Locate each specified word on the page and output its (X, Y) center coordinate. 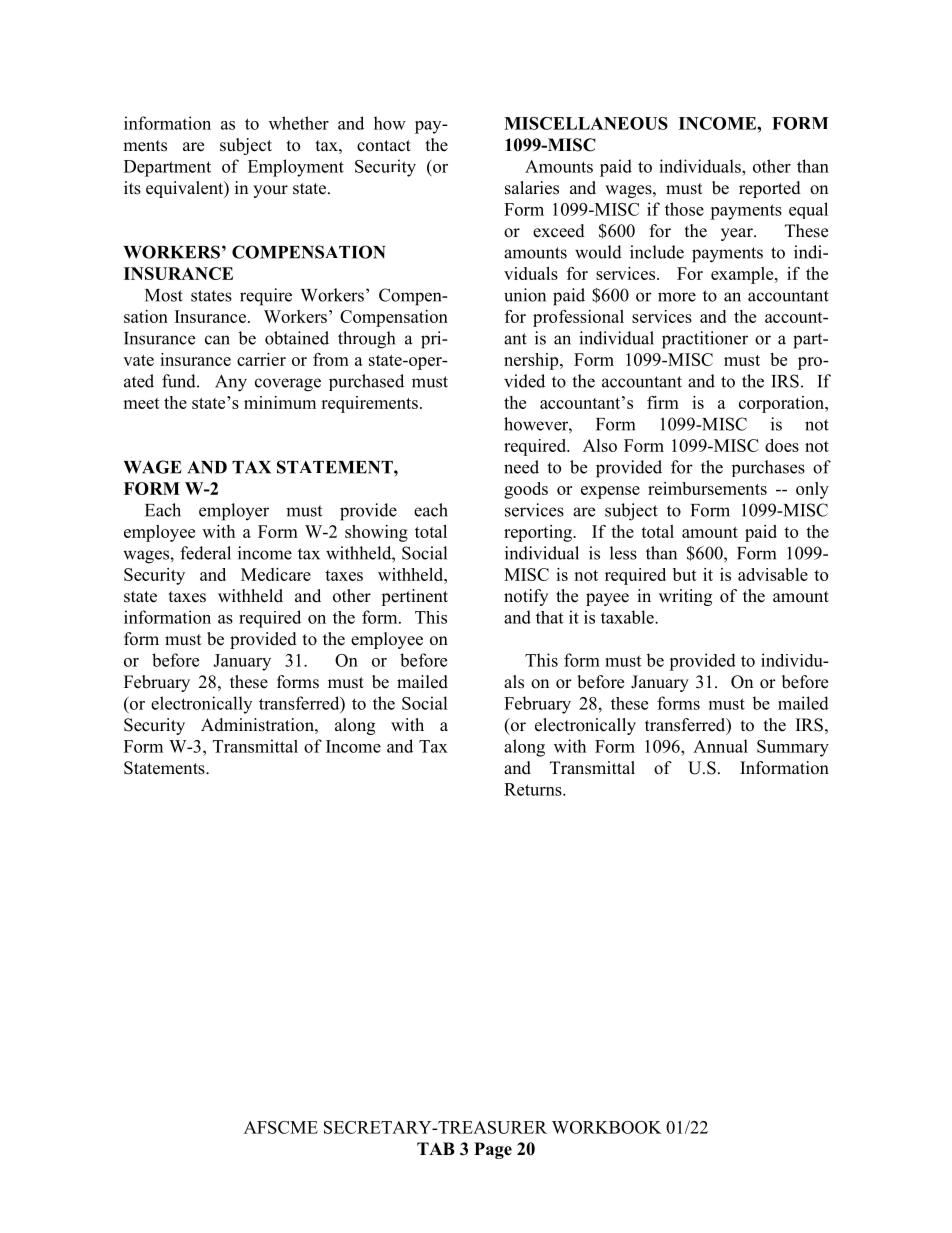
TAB (436, 1148)
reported (770, 189)
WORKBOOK (607, 1127)
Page (493, 1150)
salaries (532, 188)
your (270, 191)
